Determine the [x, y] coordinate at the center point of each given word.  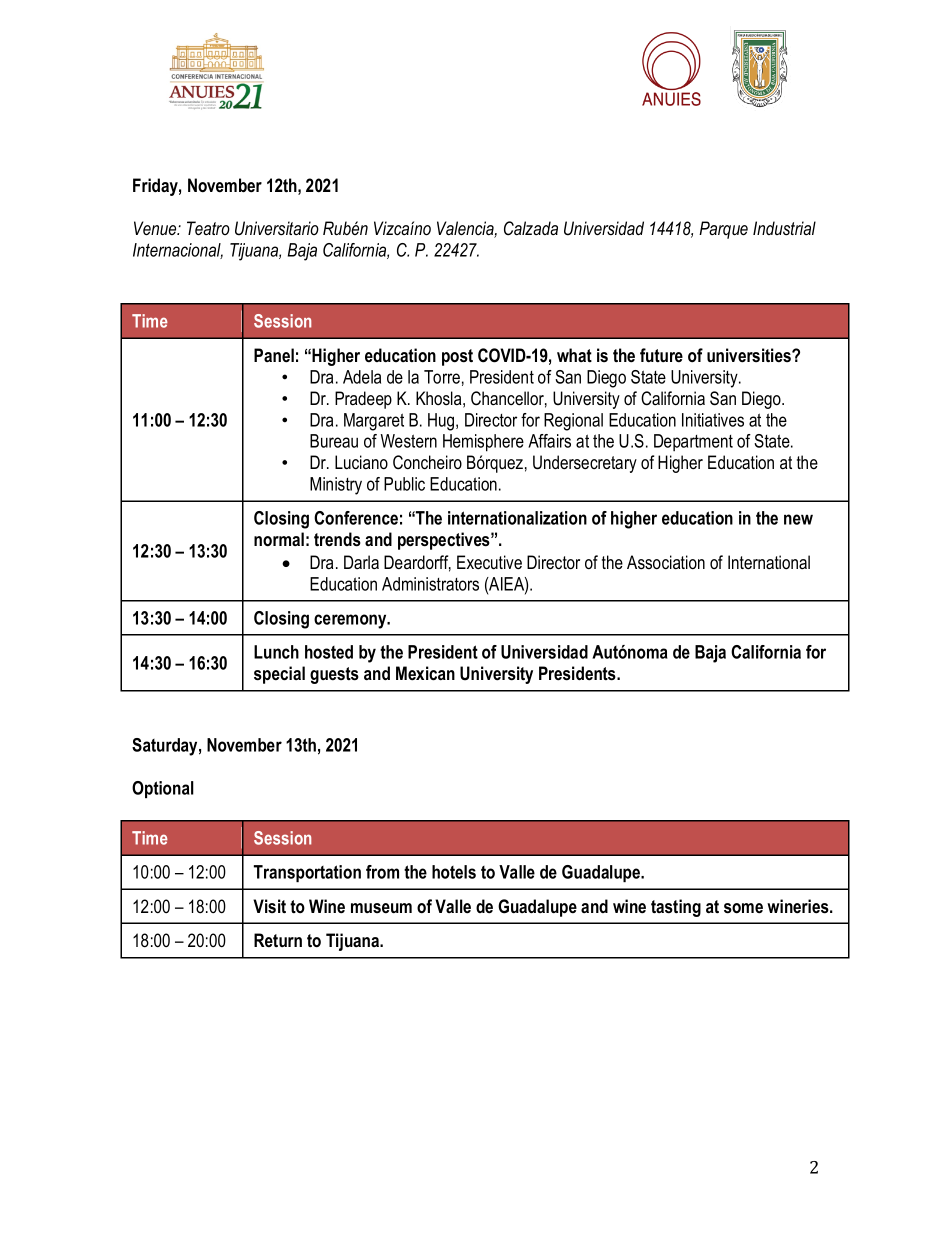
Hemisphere [483, 443]
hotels [454, 872]
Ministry [336, 486]
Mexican [425, 673]
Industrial [784, 228]
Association [666, 562]
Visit [269, 906]
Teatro [208, 228]
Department [693, 442]
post [457, 357]
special [279, 675]
